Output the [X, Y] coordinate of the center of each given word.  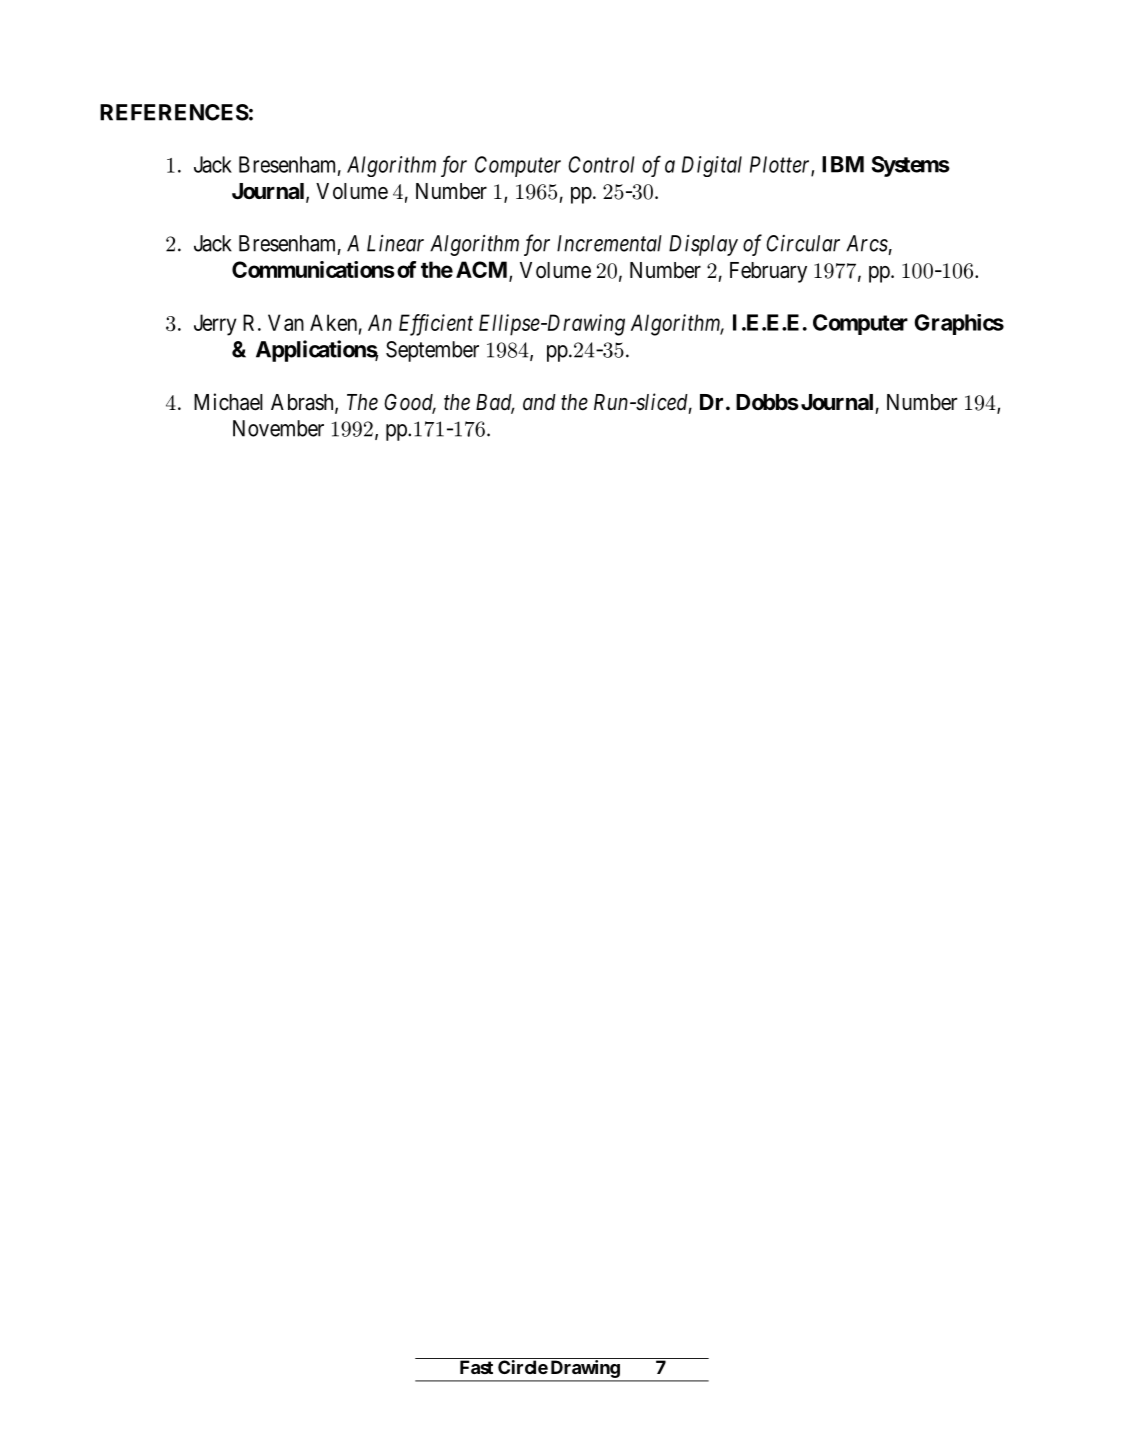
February [768, 272]
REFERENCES [174, 112]
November [278, 428]
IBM [843, 164]
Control [601, 164]
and [539, 402]
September [432, 351]
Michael [228, 402]
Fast [476, 1367]
